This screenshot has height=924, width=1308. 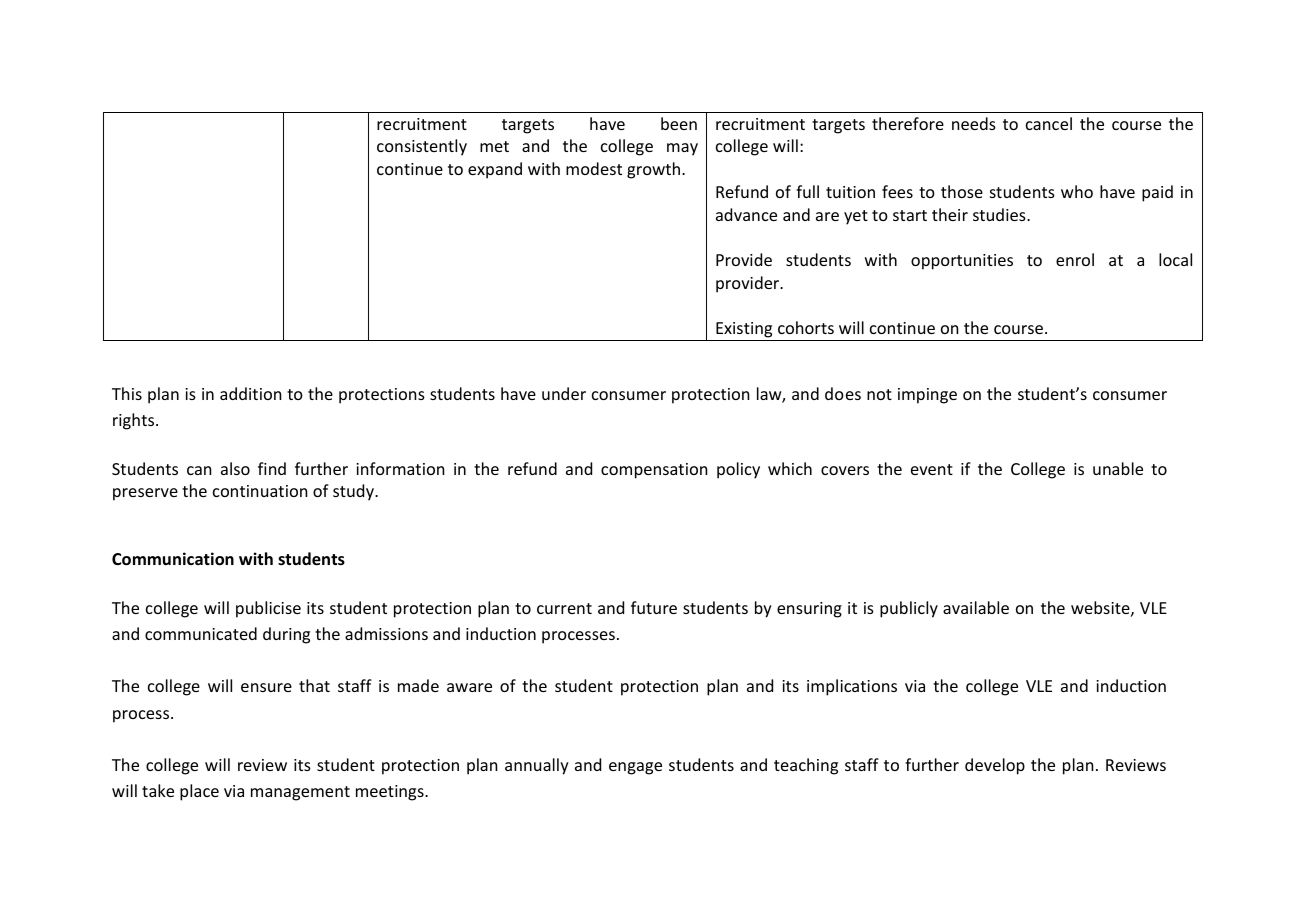 What do you see at coordinates (654, 471) in the screenshot?
I see `compensation` at bounding box center [654, 471].
